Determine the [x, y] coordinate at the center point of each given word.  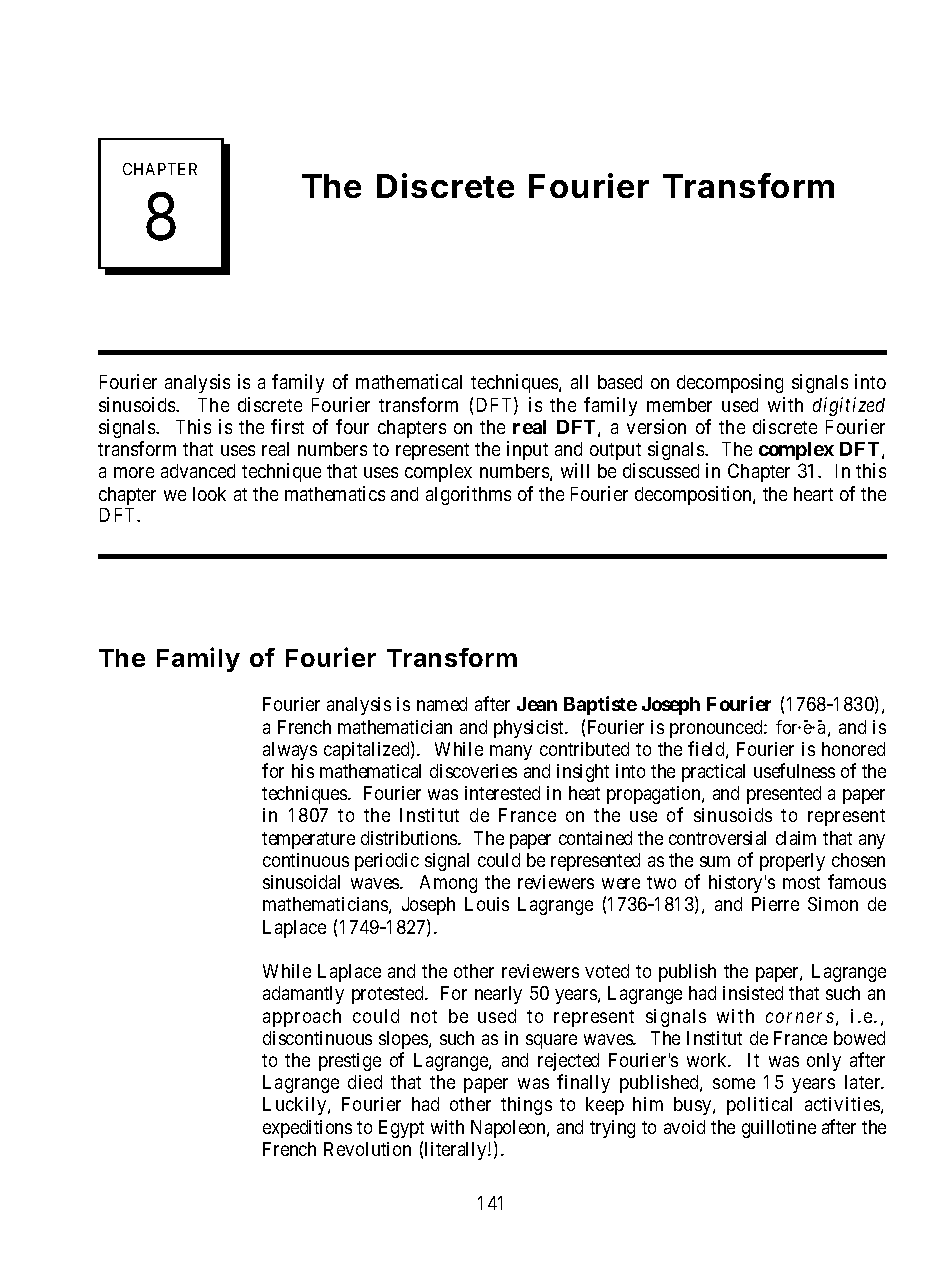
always [290, 751]
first [287, 426]
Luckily [296, 1106]
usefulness [794, 770]
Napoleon [509, 1129]
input [527, 450]
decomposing [730, 383]
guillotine [779, 1129]
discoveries [473, 771]
